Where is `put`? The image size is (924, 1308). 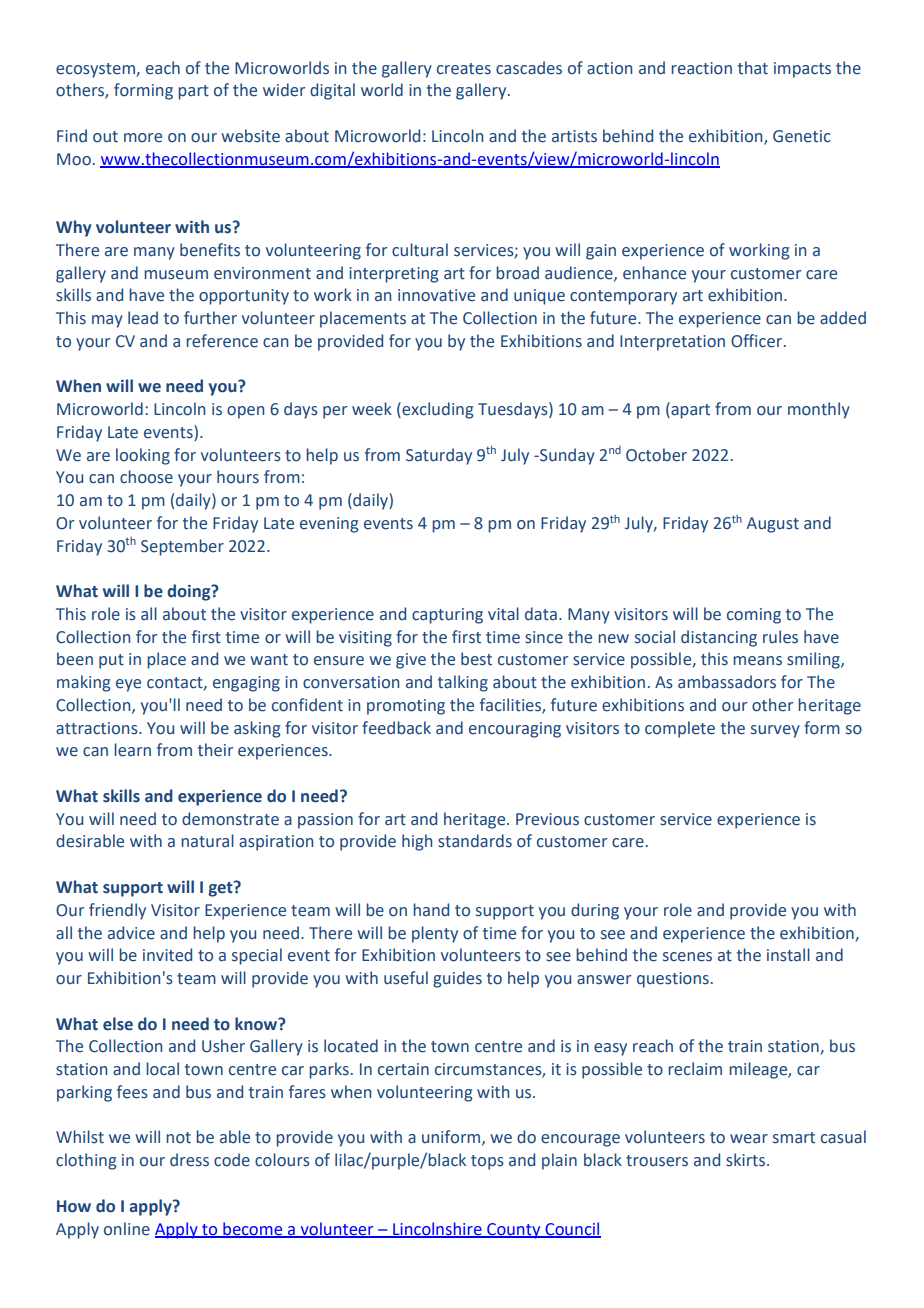 put is located at coordinates (111, 661).
